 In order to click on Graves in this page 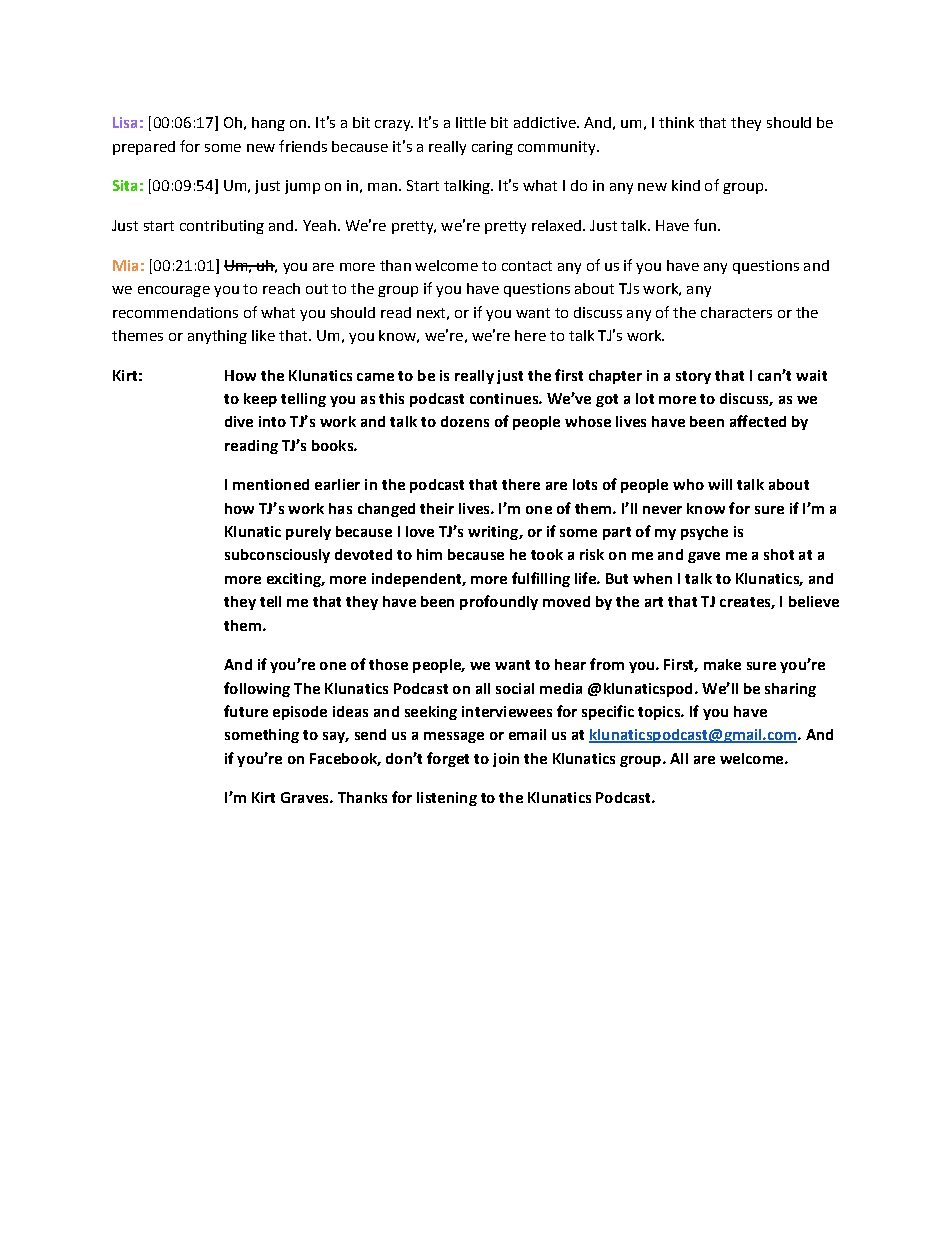, I will do `click(306, 797)`.
